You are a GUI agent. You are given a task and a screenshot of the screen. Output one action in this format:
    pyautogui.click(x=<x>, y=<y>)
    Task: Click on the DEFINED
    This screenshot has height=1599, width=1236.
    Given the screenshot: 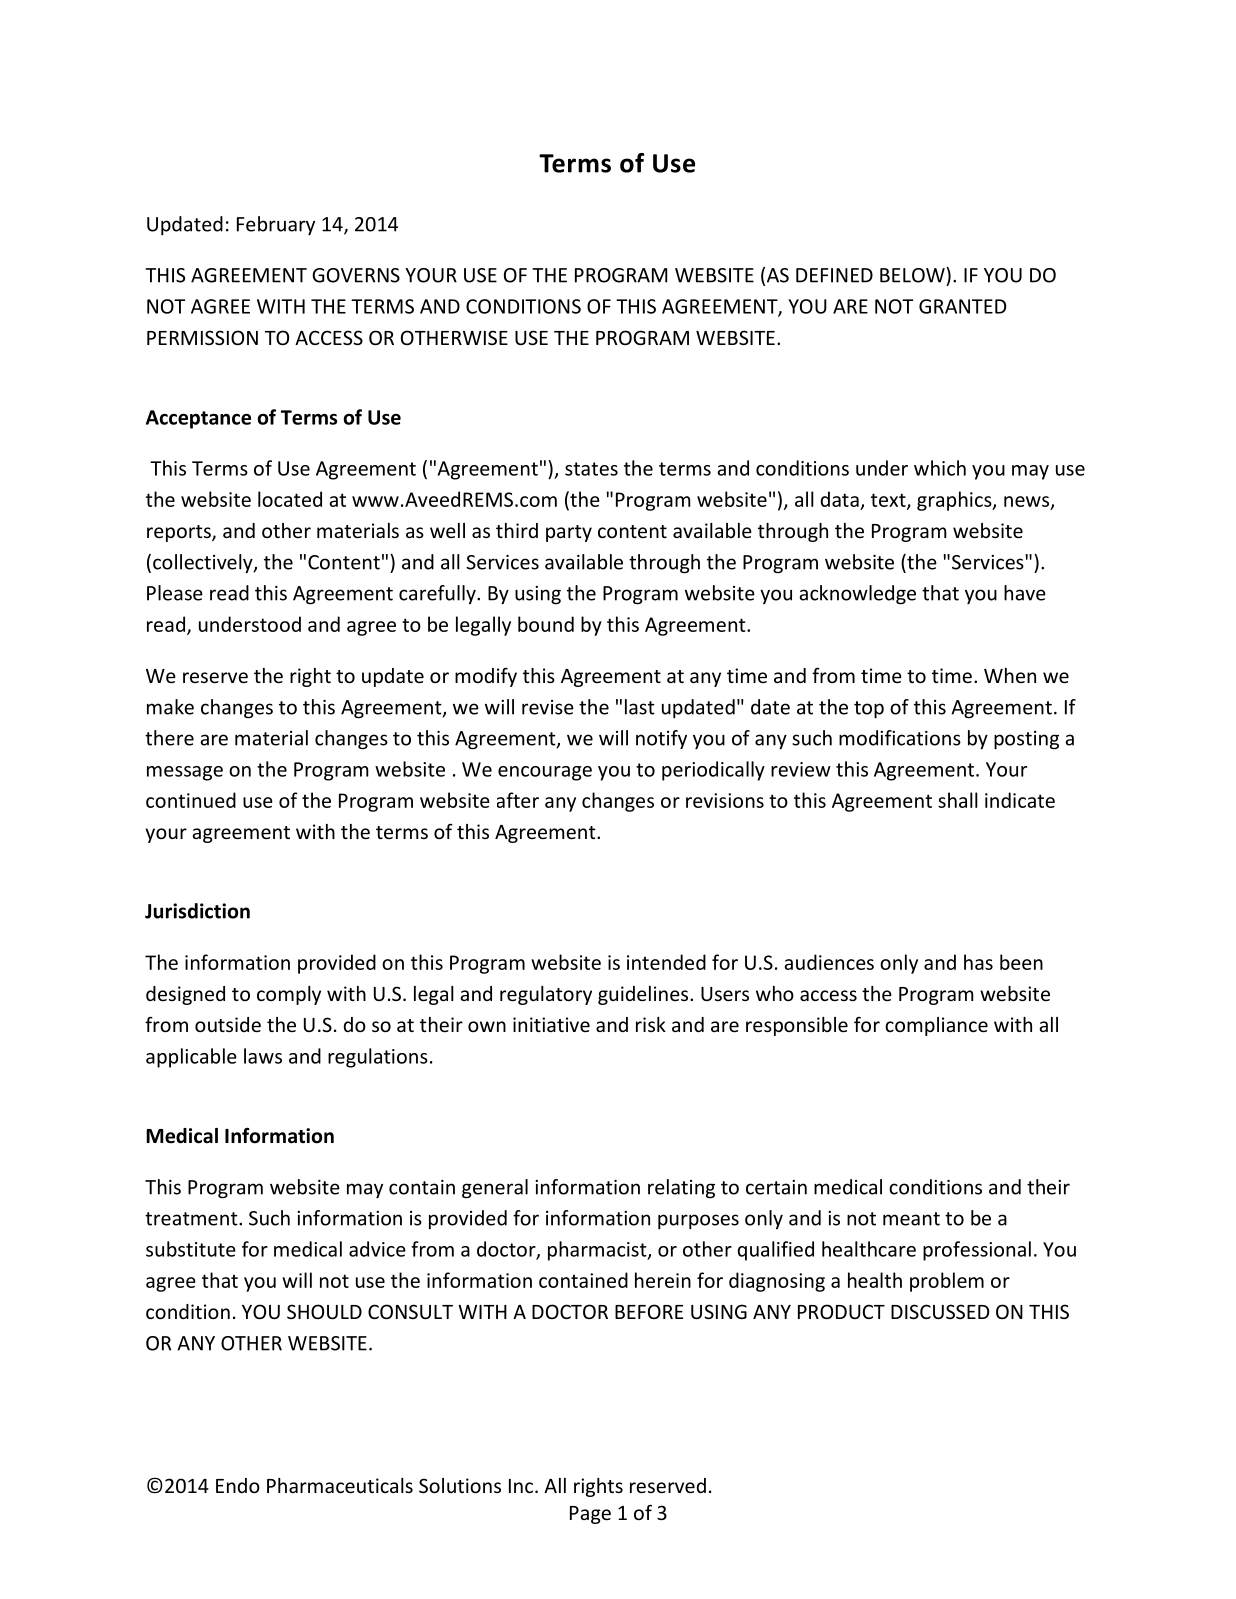 What is the action you would take?
    pyautogui.click(x=834, y=275)
